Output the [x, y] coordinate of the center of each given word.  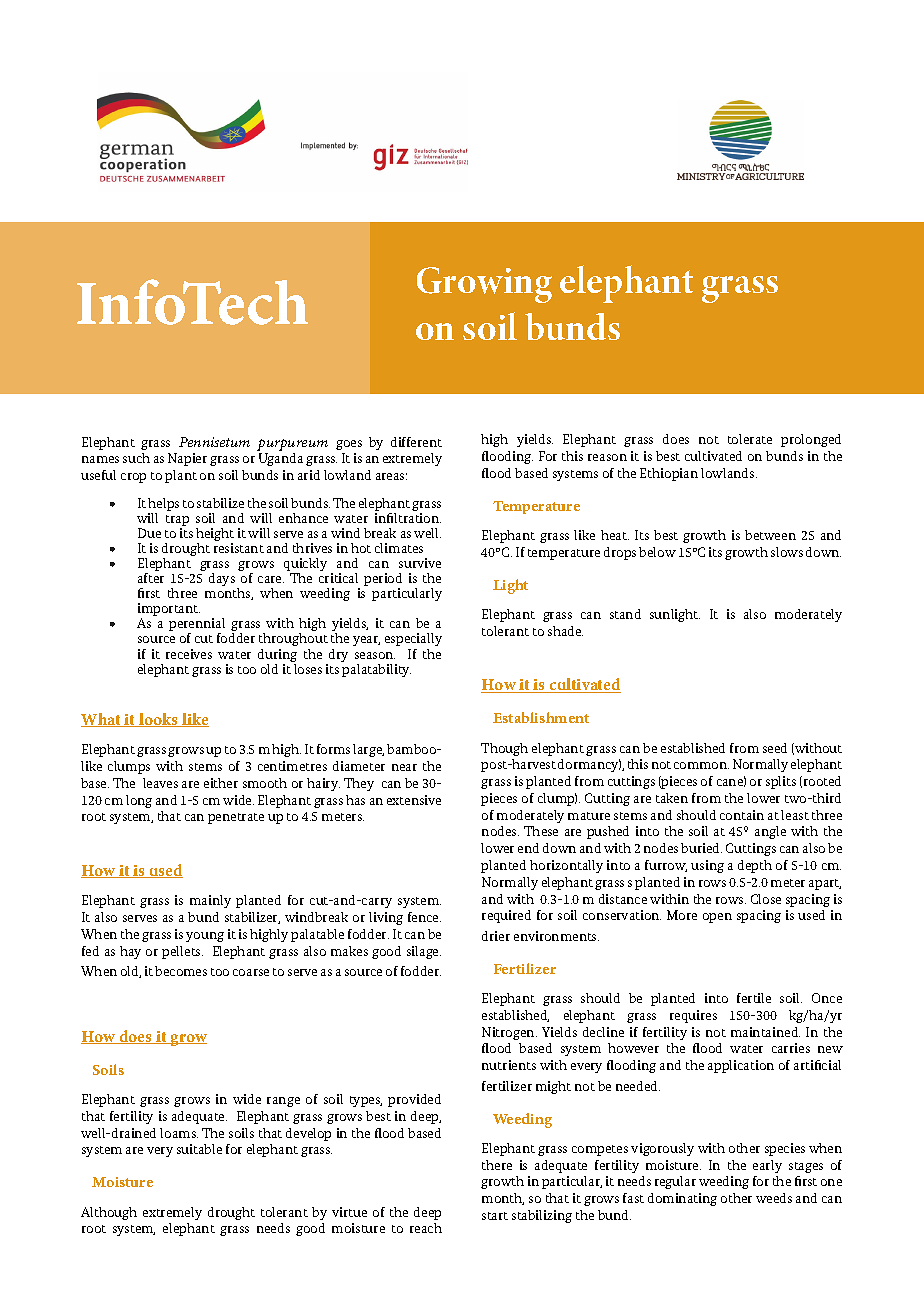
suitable [199, 1149]
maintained [765, 1032]
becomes [181, 971]
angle [770, 832]
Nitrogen [509, 1033]
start [495, 1216]
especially [413, 639]
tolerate [750, 439]
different [416, 442]
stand [625, 614]
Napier [187, 459]
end [528, 848]
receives [189, 654]
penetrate [236, 818]
